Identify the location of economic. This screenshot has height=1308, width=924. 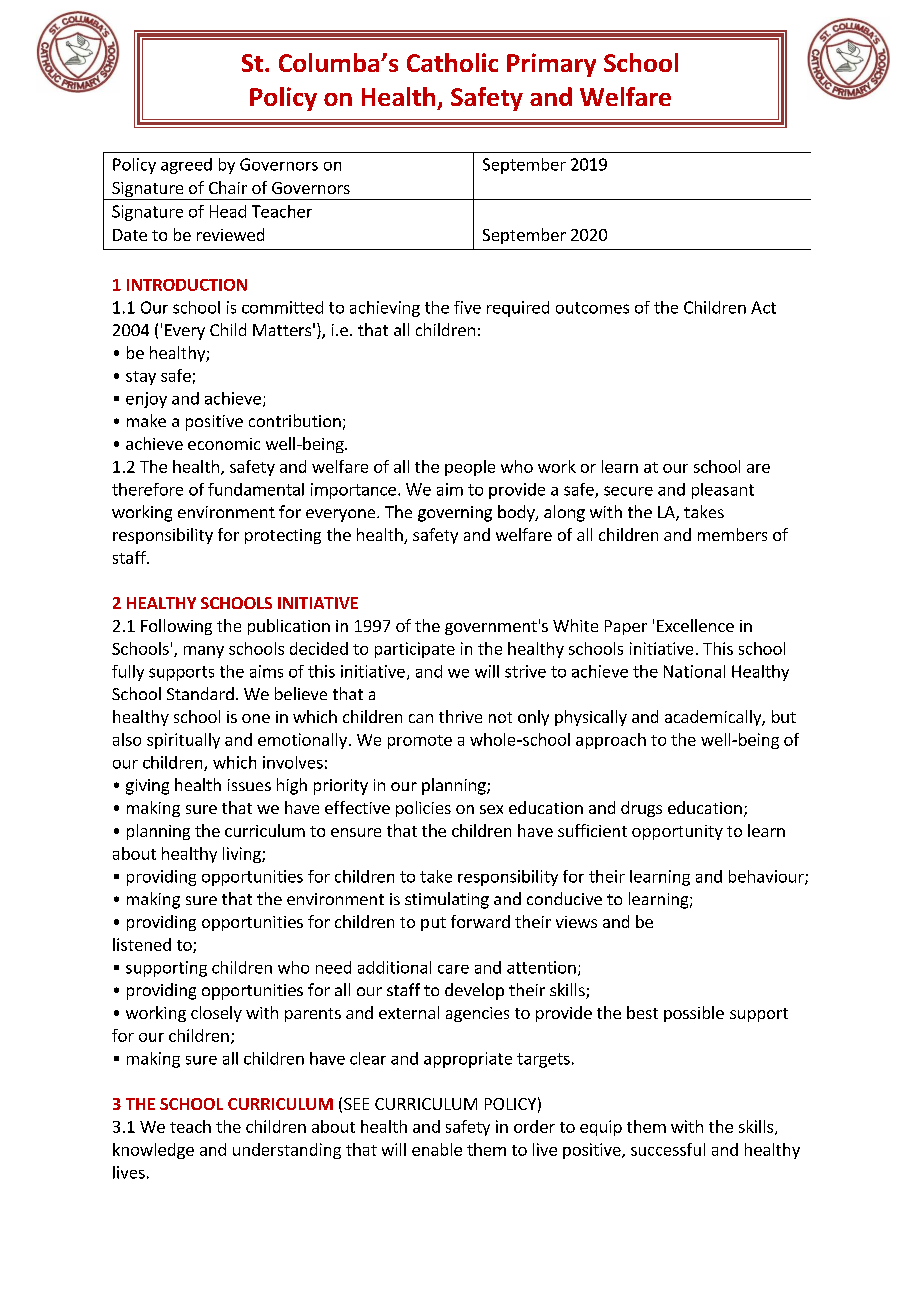
(224, 444).
